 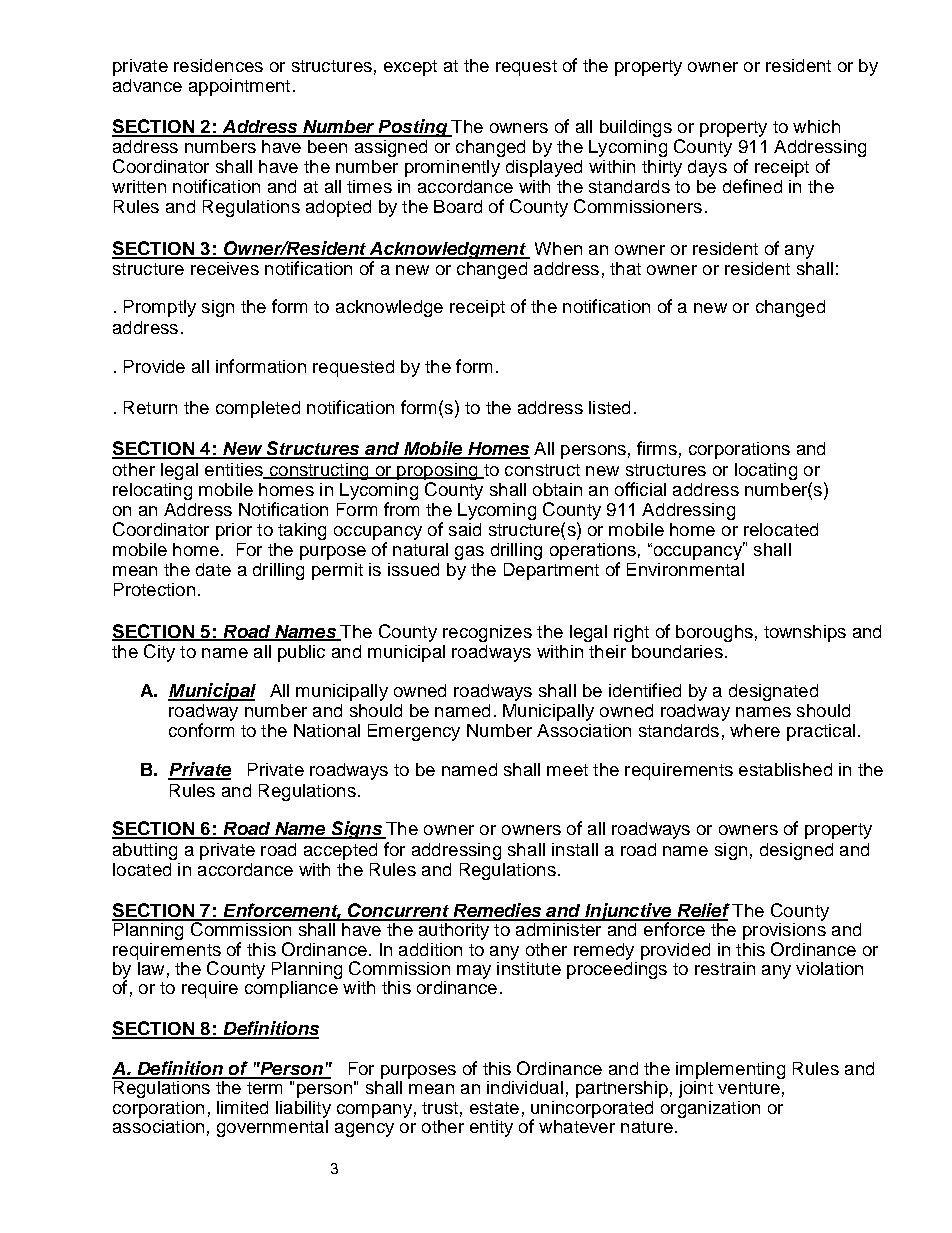 What do you see at coordinates (242, 1107) in the document?
I see `limited` at bounding box center [242, 1107].
